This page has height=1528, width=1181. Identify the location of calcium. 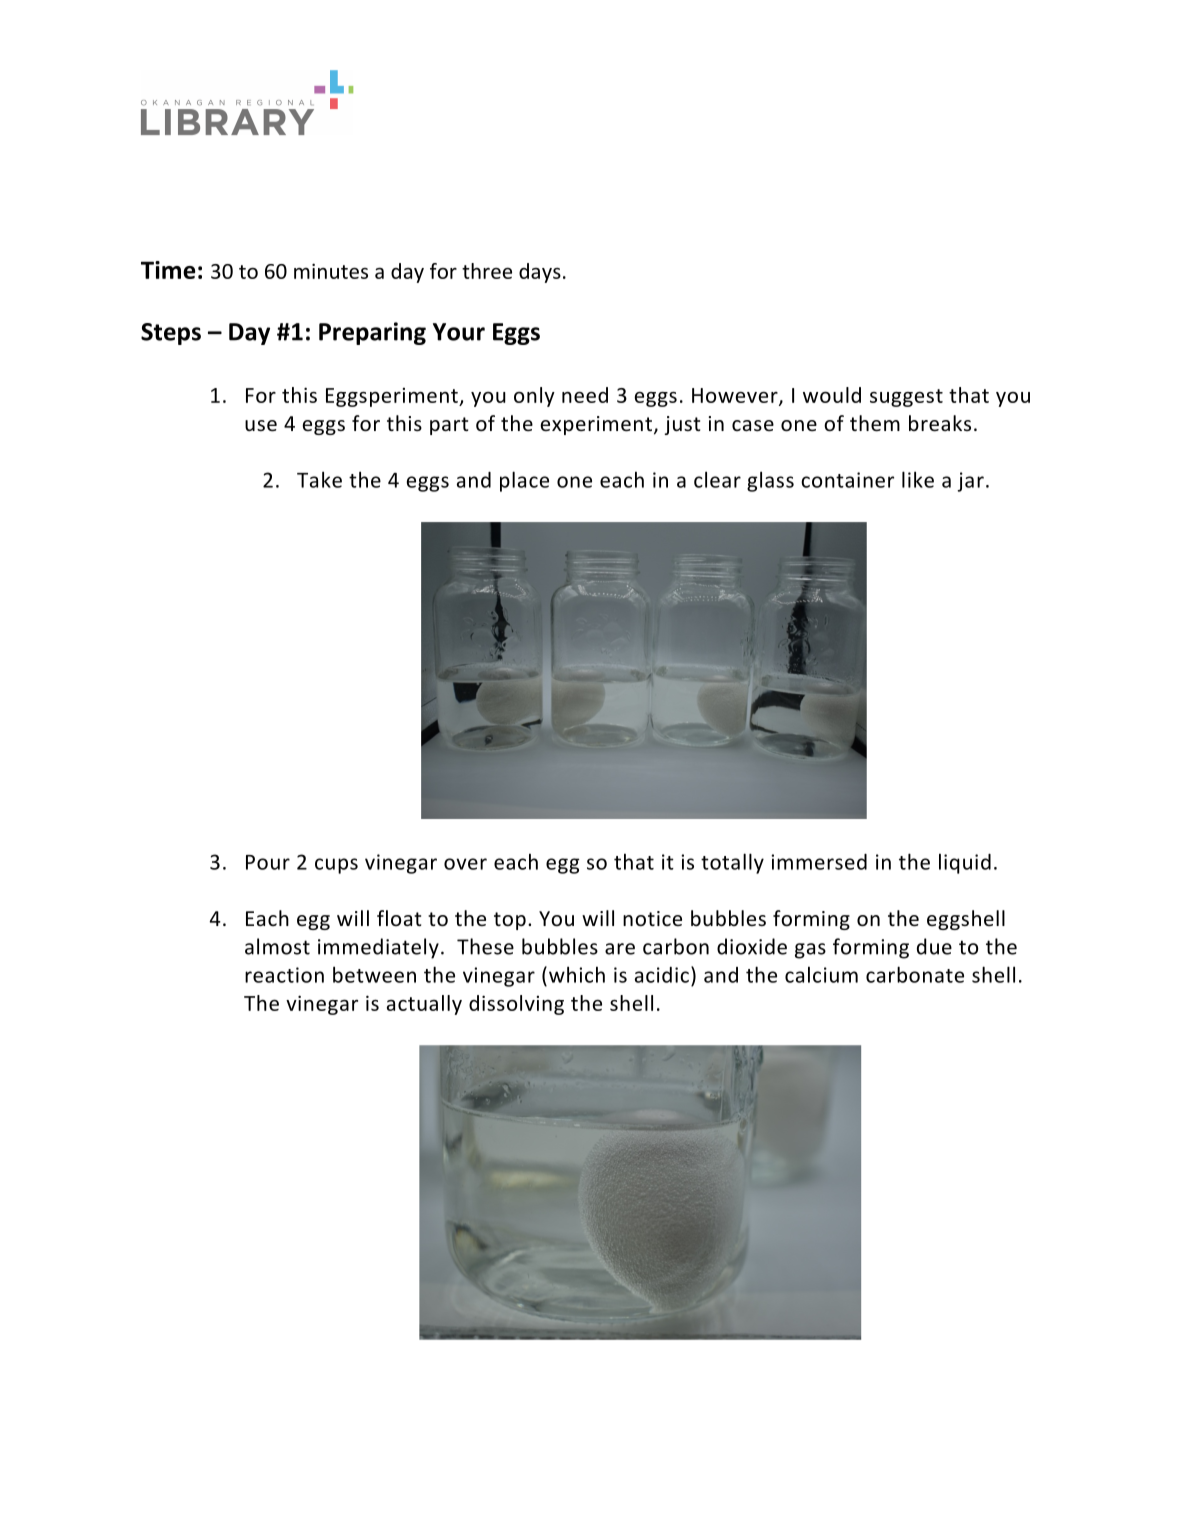
(821, 974).
